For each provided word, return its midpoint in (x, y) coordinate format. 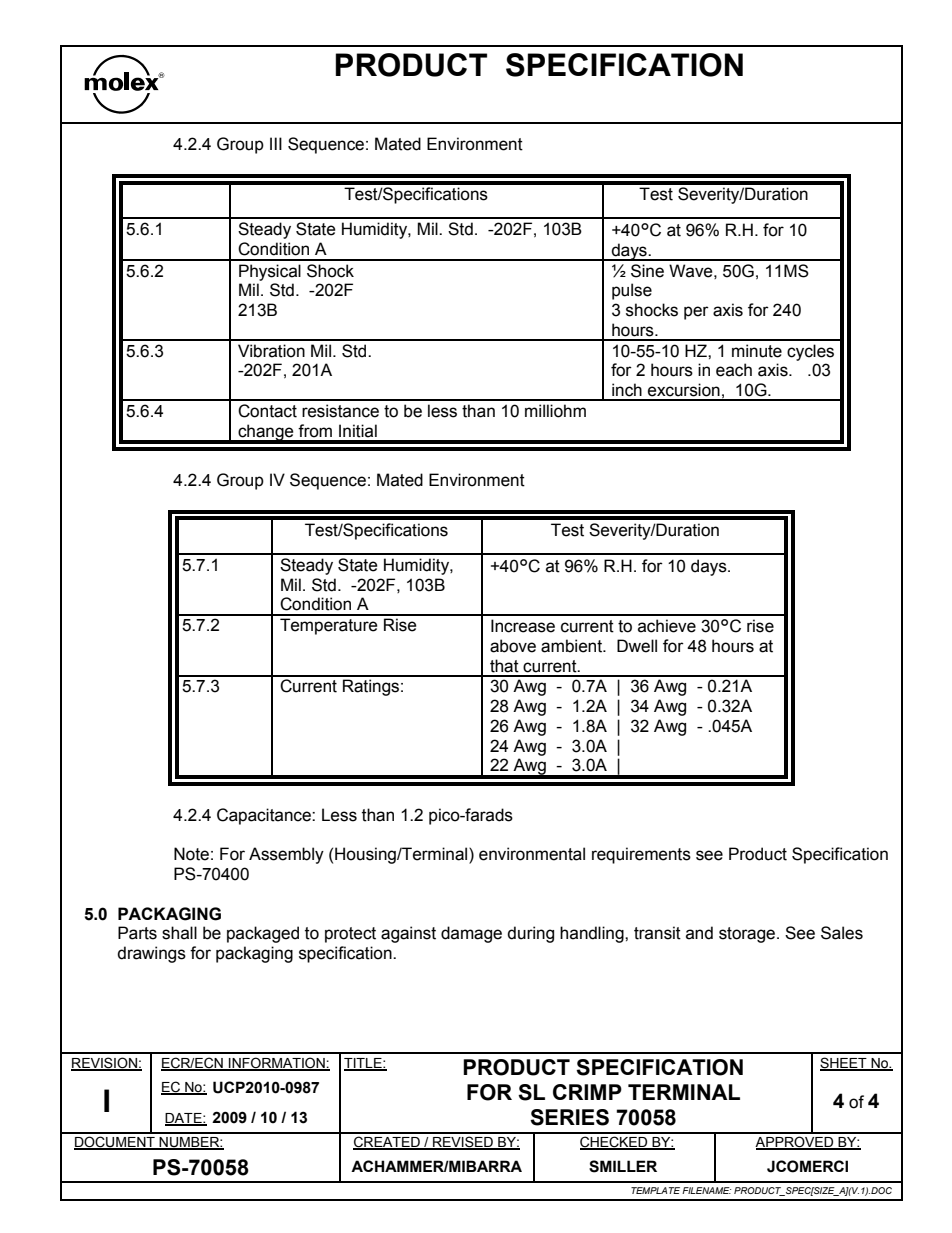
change (266, 433)
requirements (641, 855)
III (276, 143)
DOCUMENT (115, 1143)
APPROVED (795, 1143)
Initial (358, 431)
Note (191, 854)
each (734, 370)
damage (471, 934)
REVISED (463, 1143)
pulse (632, 291)
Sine (647, 271)
